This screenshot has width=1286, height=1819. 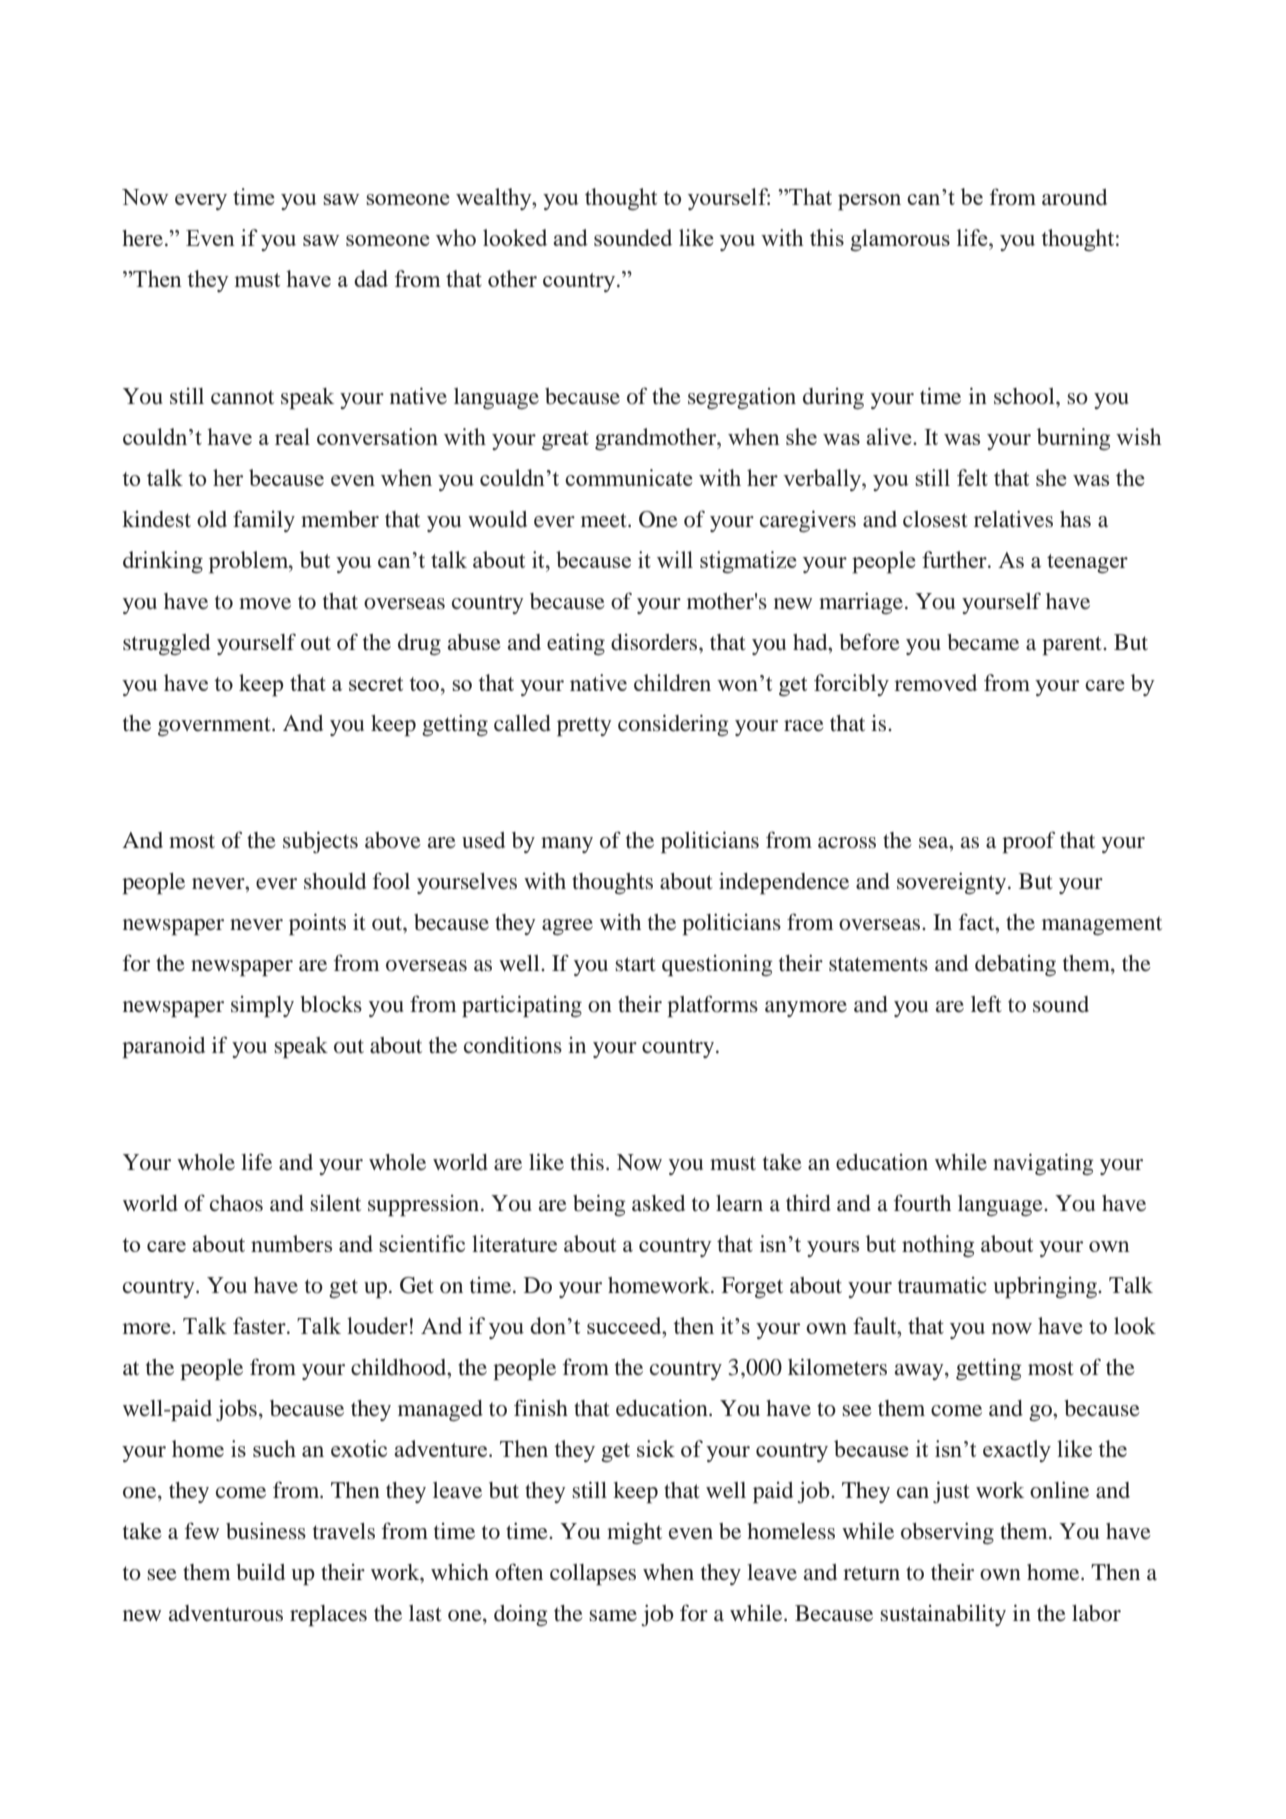 I want to click on observing, so click(x=947, y=1533).
